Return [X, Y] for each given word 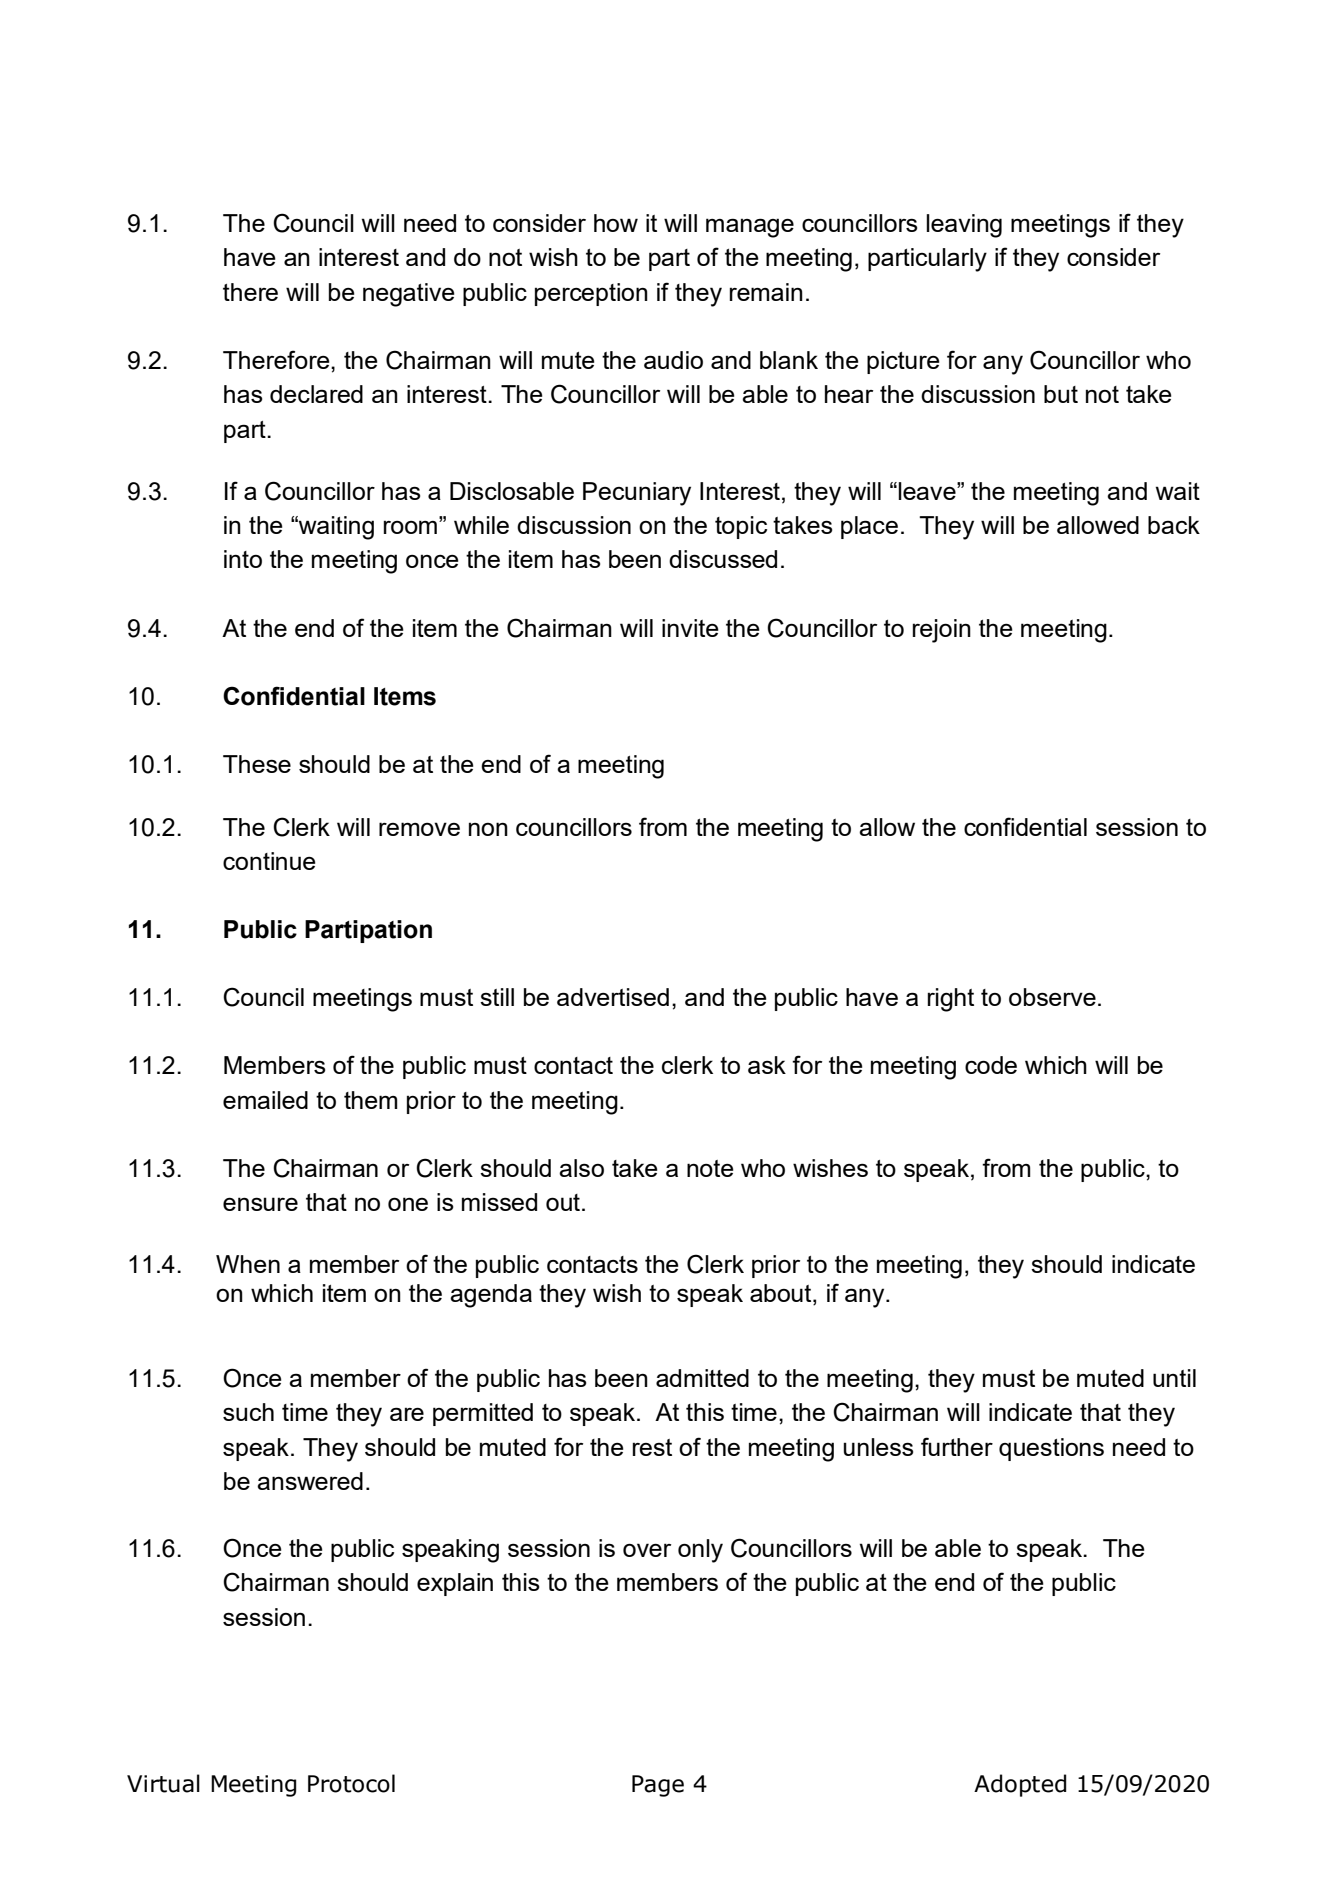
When [248, 1264]
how [616, 223]
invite [690, 628]
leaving [964, 226]
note [710, 1168]
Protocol [351, 1783]
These [257, 764]
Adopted [1020, 1785]
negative [408, 295]
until [1174, 1378]
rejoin [942, 631]
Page [658, 1786]
